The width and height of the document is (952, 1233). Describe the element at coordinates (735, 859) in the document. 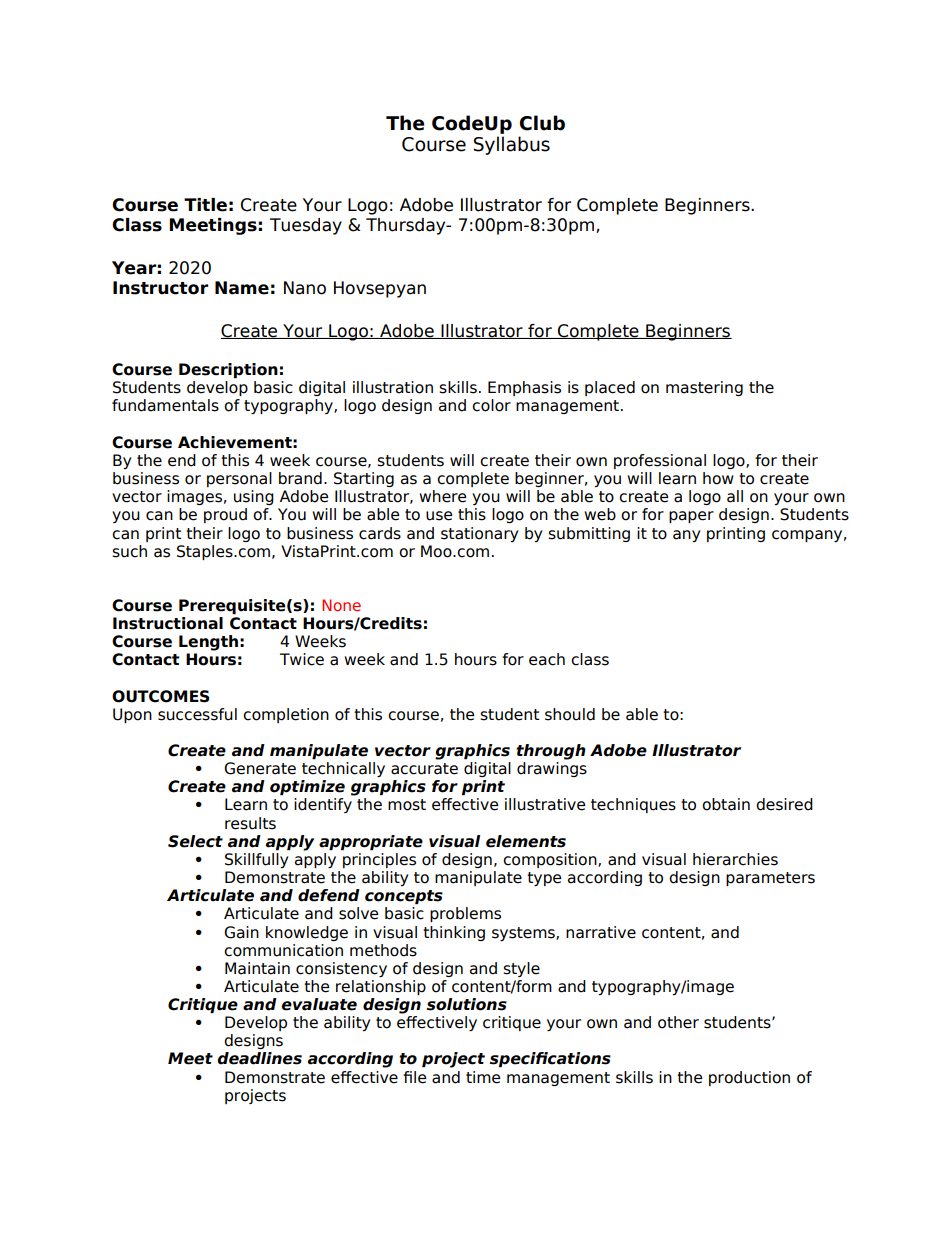

I see `hierarchies` at that location.
